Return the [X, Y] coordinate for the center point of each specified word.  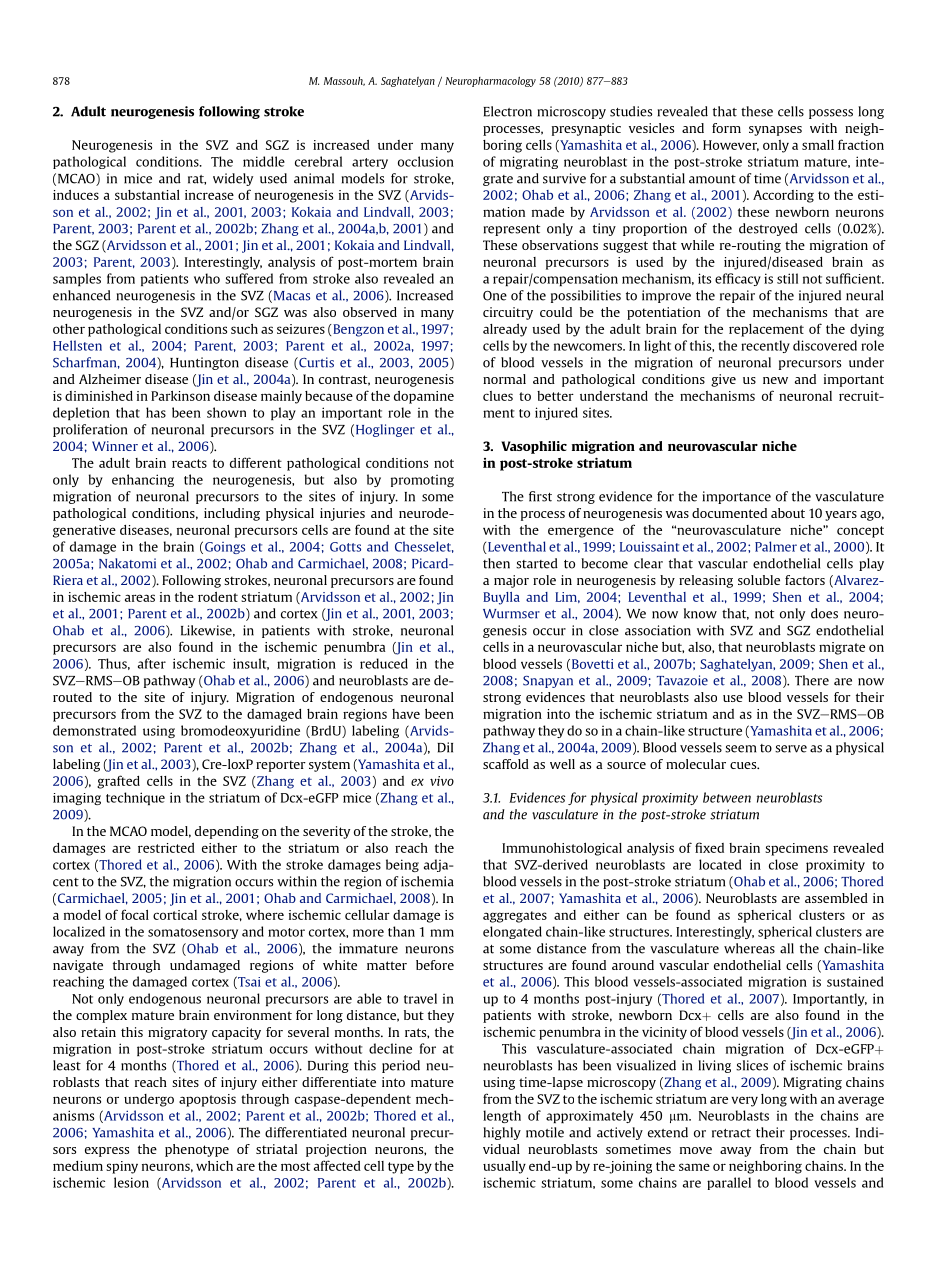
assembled [836, 898]
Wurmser [511, 614]
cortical [175, 915]
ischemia [427, 881]
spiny [122, 1167]
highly [502, 1133]
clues [498, 396]
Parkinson [180, 396]
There [812, 680]
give [723, 380]
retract [731, 1133]
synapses [775, 131]
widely [233, 179]
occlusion [426, 161]
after [152, 663]
